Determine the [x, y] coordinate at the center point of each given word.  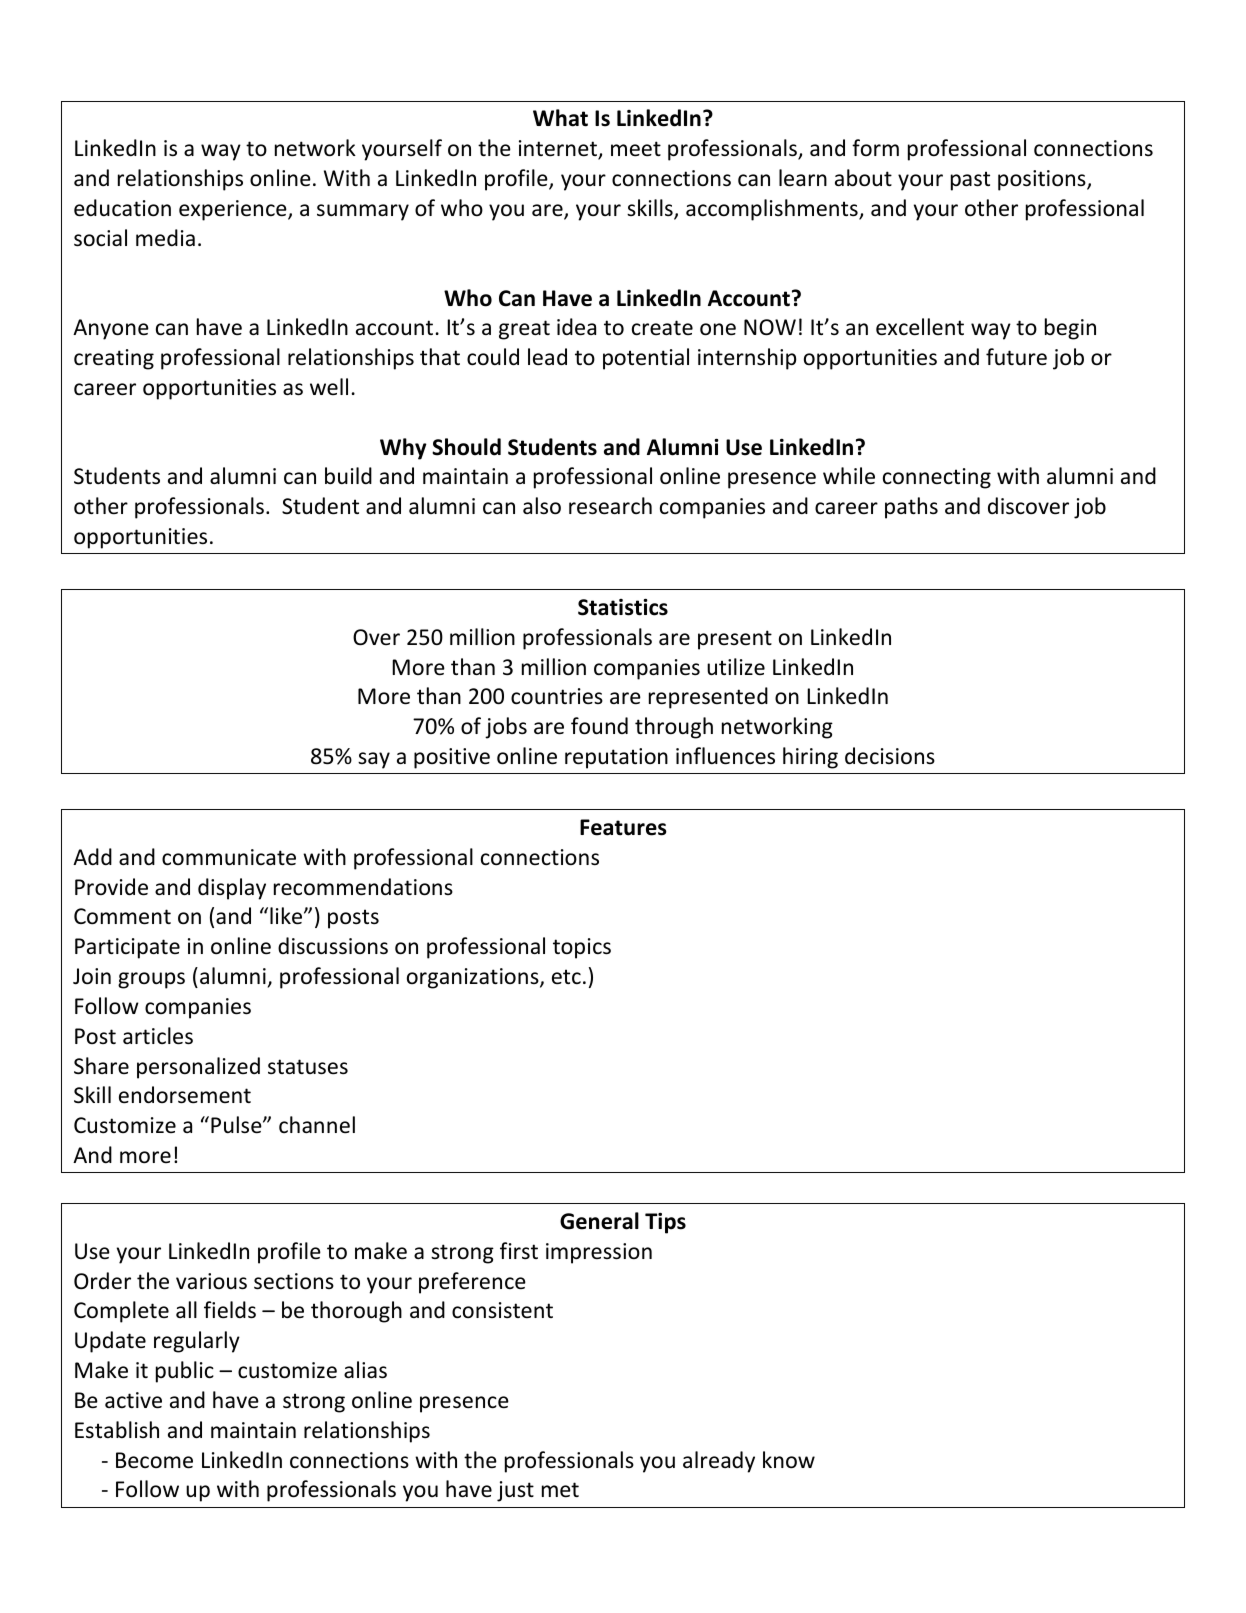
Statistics [623, 607]
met [560, 1490]
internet [559, 149]
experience [234, 210]
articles [158, 1036]
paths [911, 508]
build [348, 476]
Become [154, 1460]
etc [566, 977]
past [970, 181]
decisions [890, 756]
